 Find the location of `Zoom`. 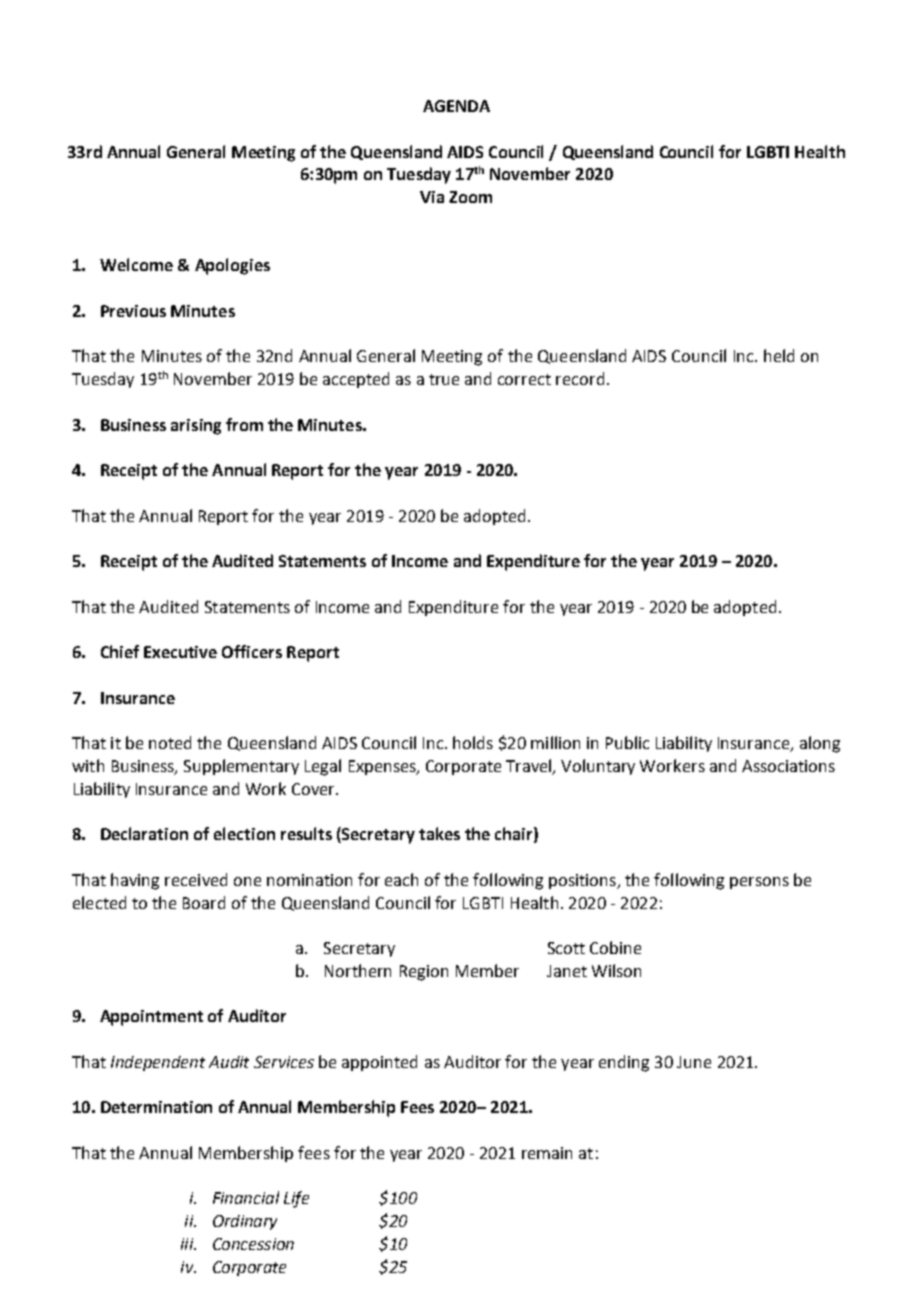

Zoom is located at coordinates (470, 197).
